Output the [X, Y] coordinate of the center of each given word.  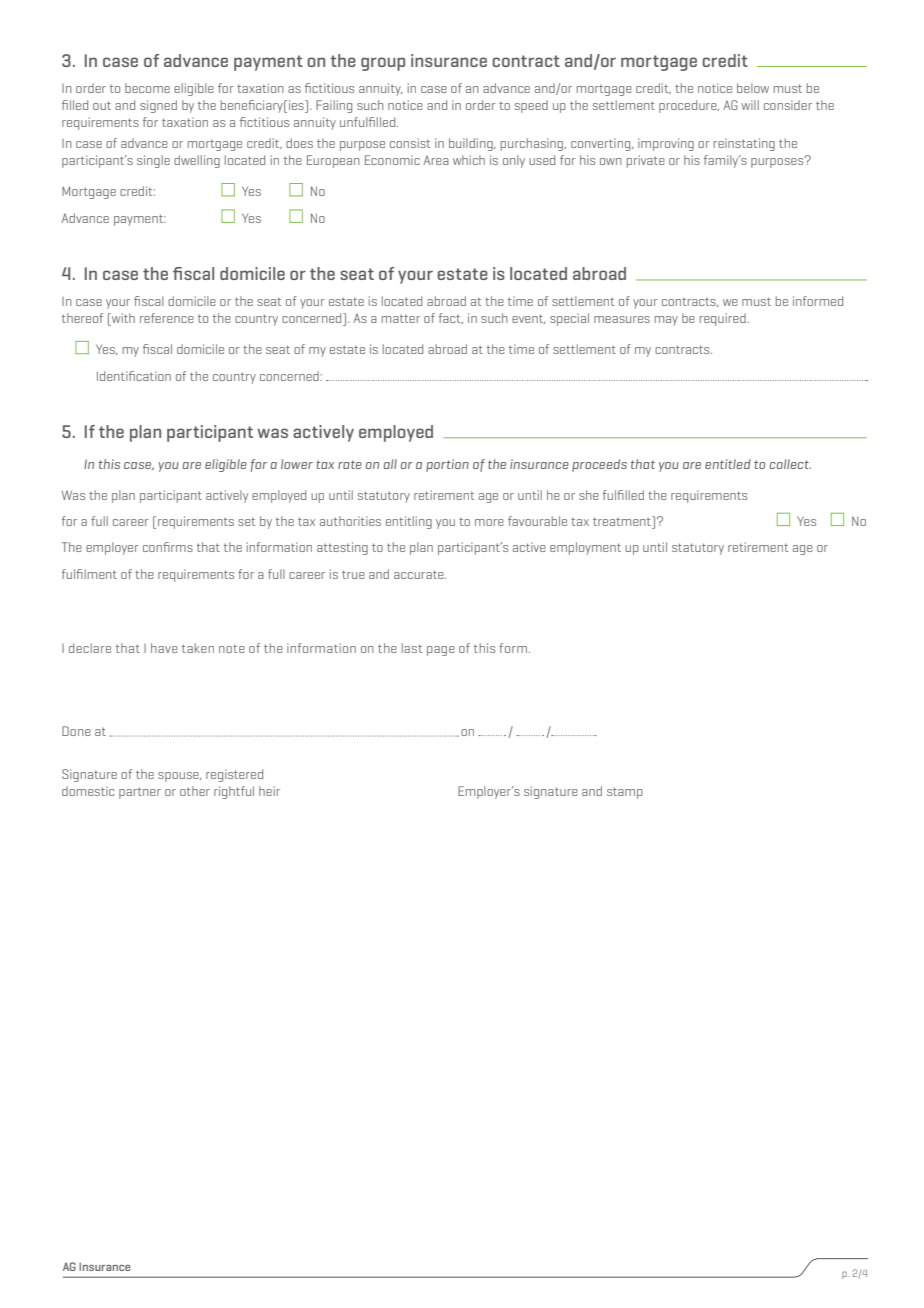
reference [167, 318]
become [147, 88]
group [383, 64]
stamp [625, 793]
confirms [168, 547]
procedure [689, 106]
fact [451, 318]
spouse [179, 777]
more [489, 522]
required [724, 319]
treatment [623, 522]
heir [269, 791]
